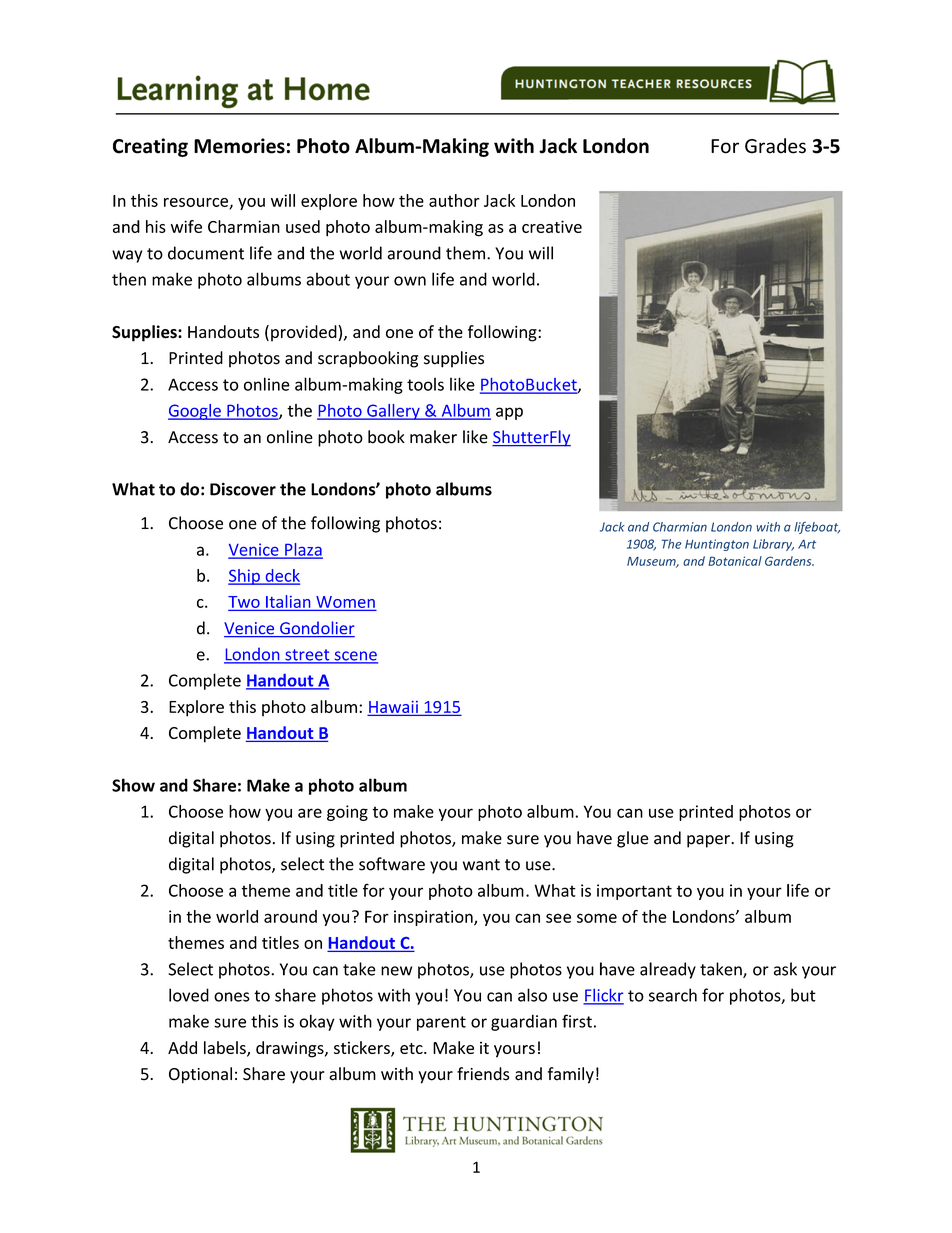  I want to click on Botanical, so click(735, 561).
